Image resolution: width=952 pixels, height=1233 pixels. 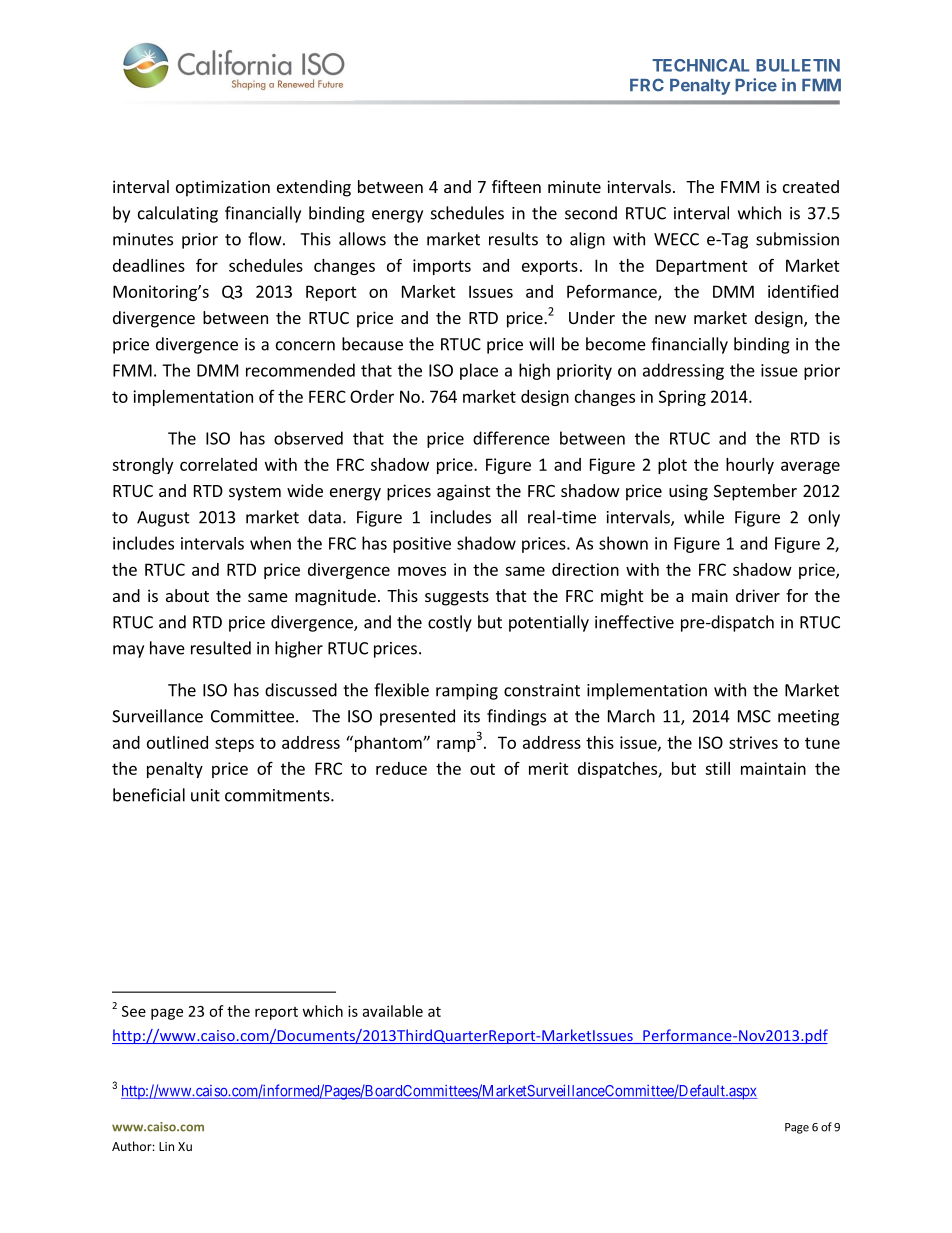 I want to click on fifteen, so click(x=516, y=186).
